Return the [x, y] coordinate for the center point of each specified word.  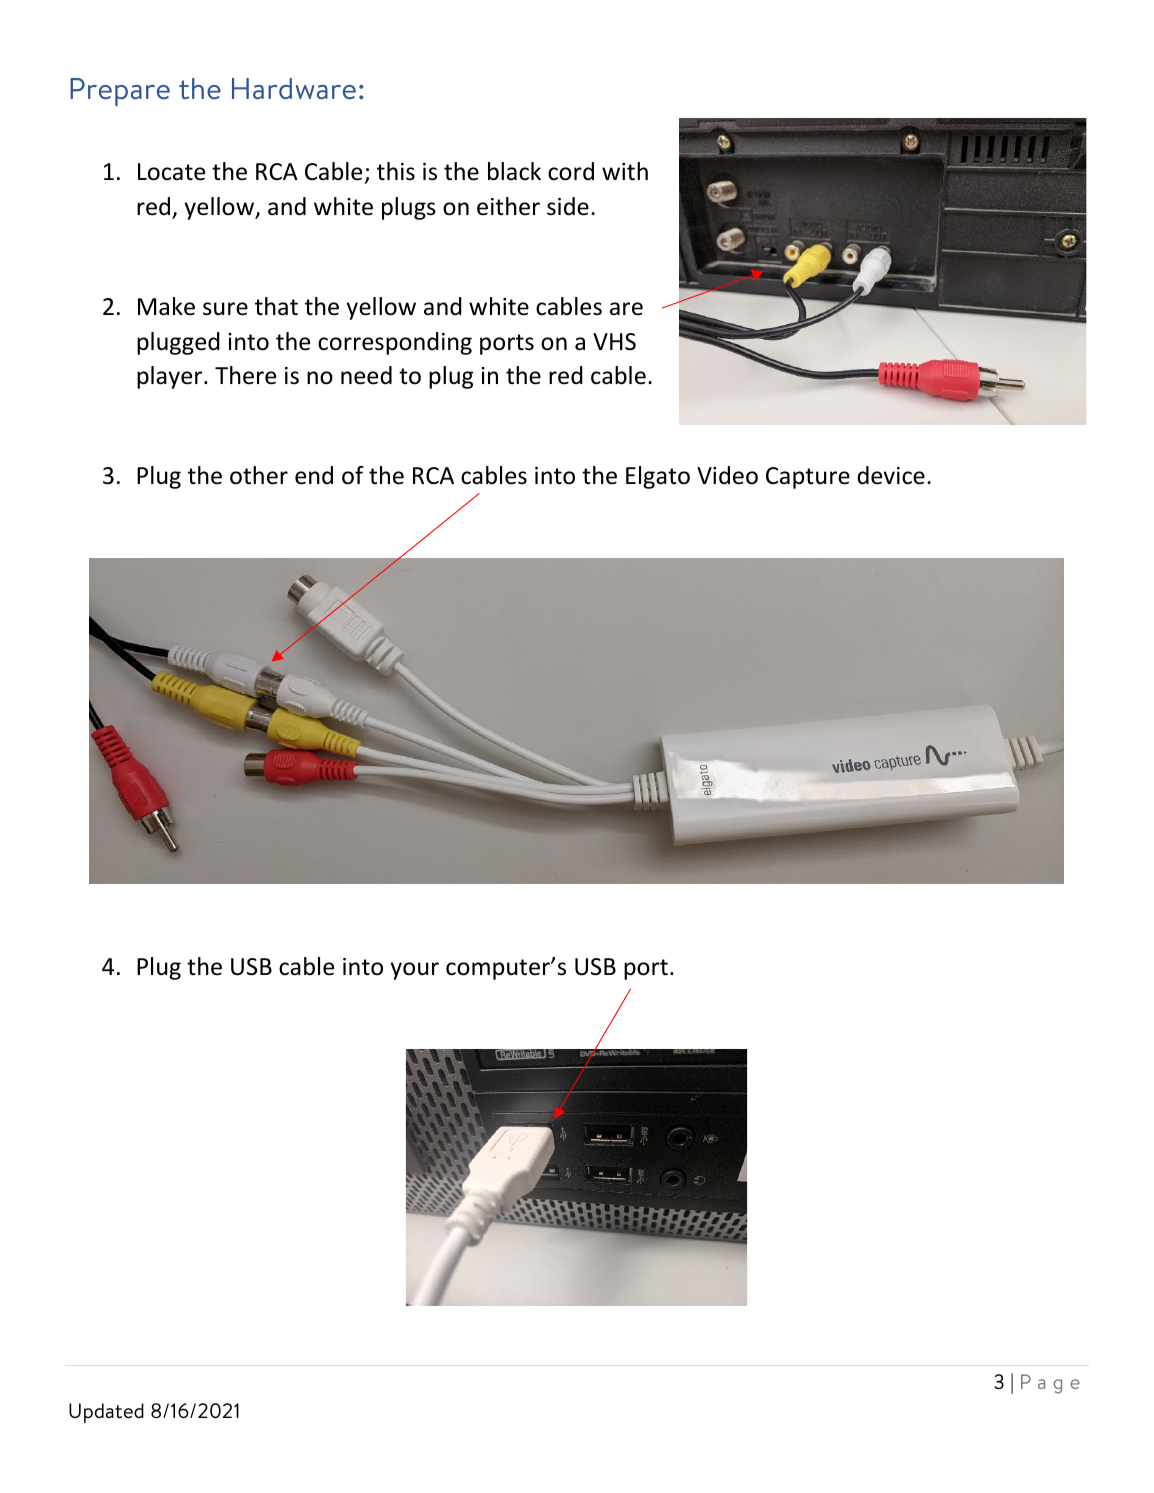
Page [1050, 1384]
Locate [171, 172]
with [625, 171]
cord [571, 171]
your [415, 971]
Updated [106, 1413]
